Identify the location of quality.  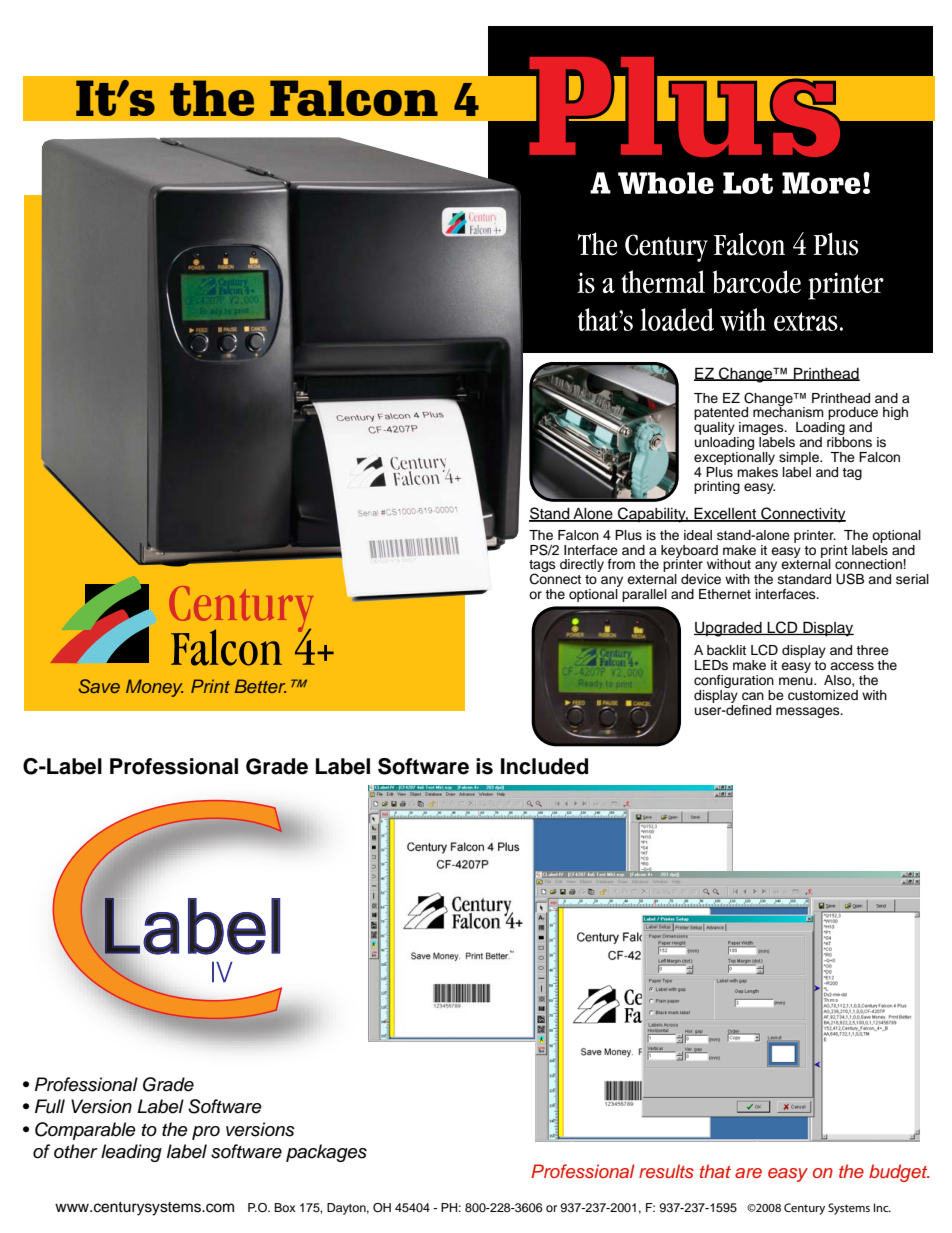
(715, 430).
